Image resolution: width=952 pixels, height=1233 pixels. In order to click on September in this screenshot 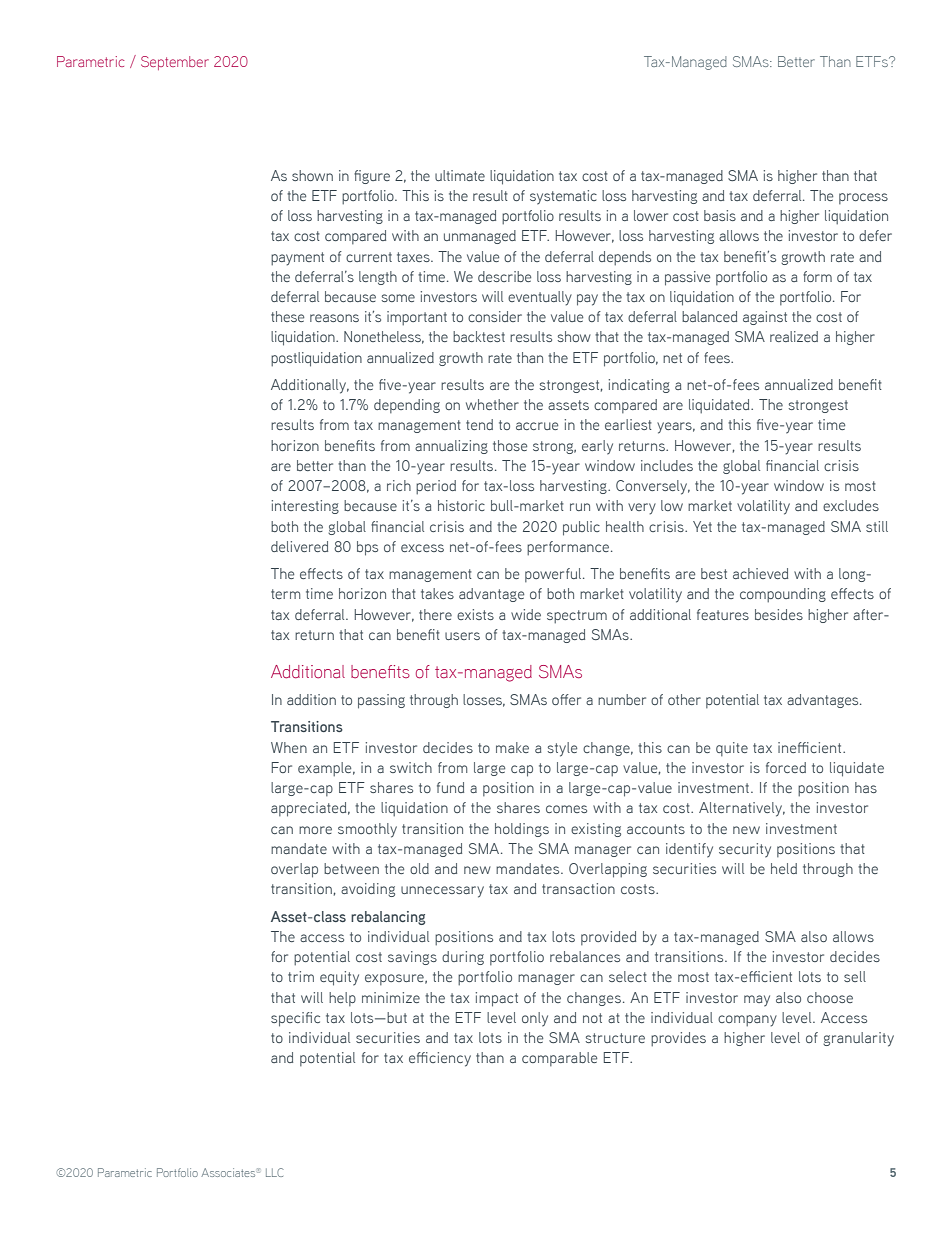, I will do `click(175, 63)`.
